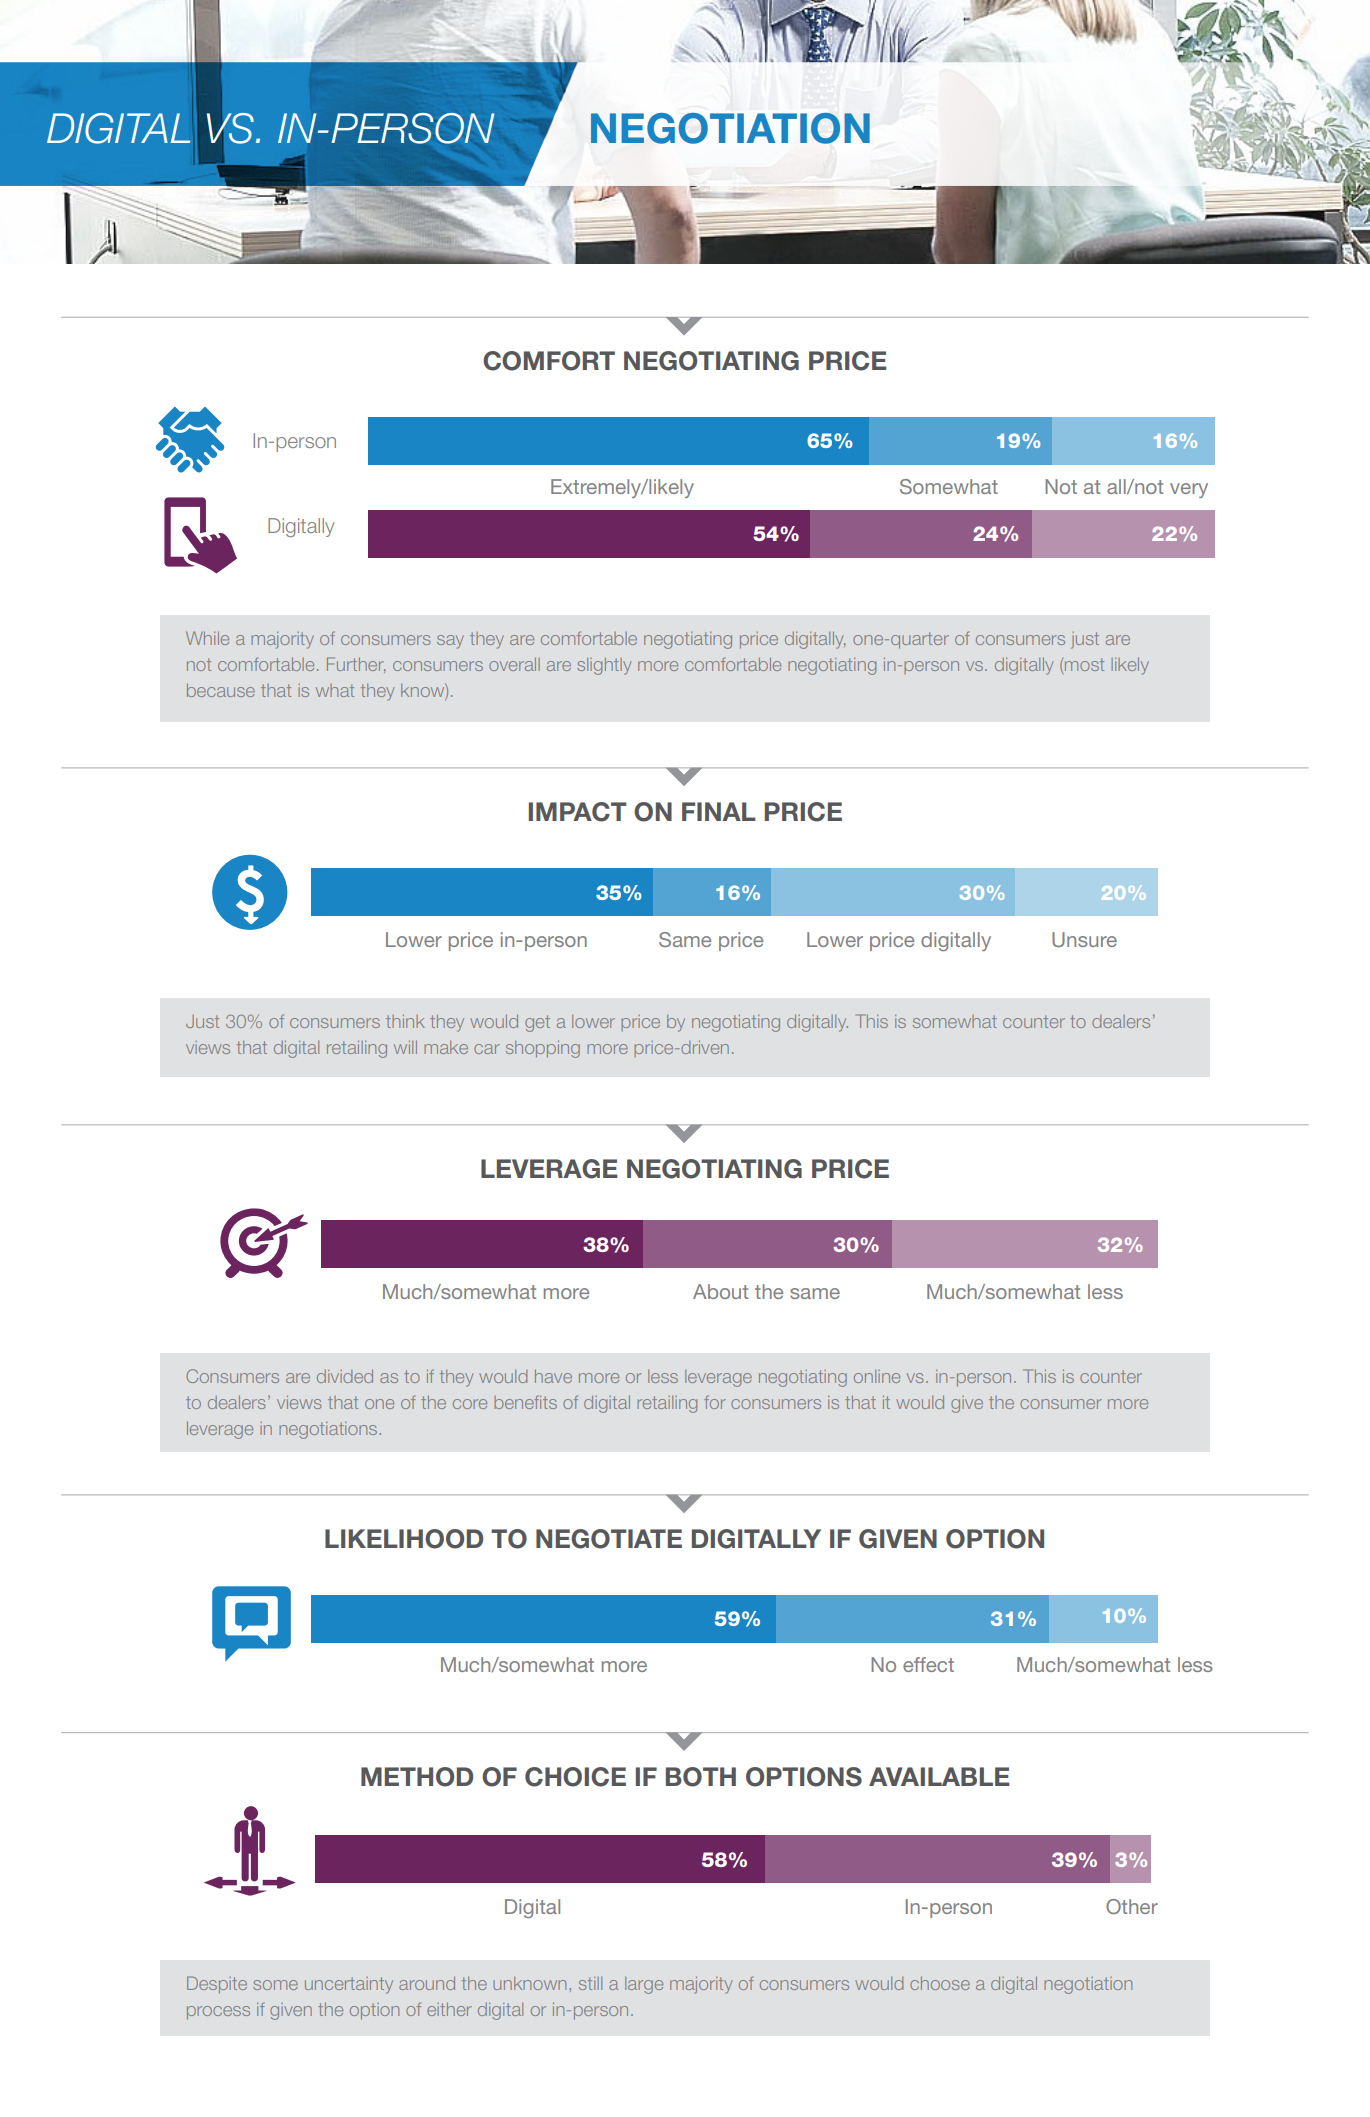 This page has height=2117, width=1370. What do you see at coordinates (644, 1985) in the page?
I see `large` at bounding box center [644, 1985].
